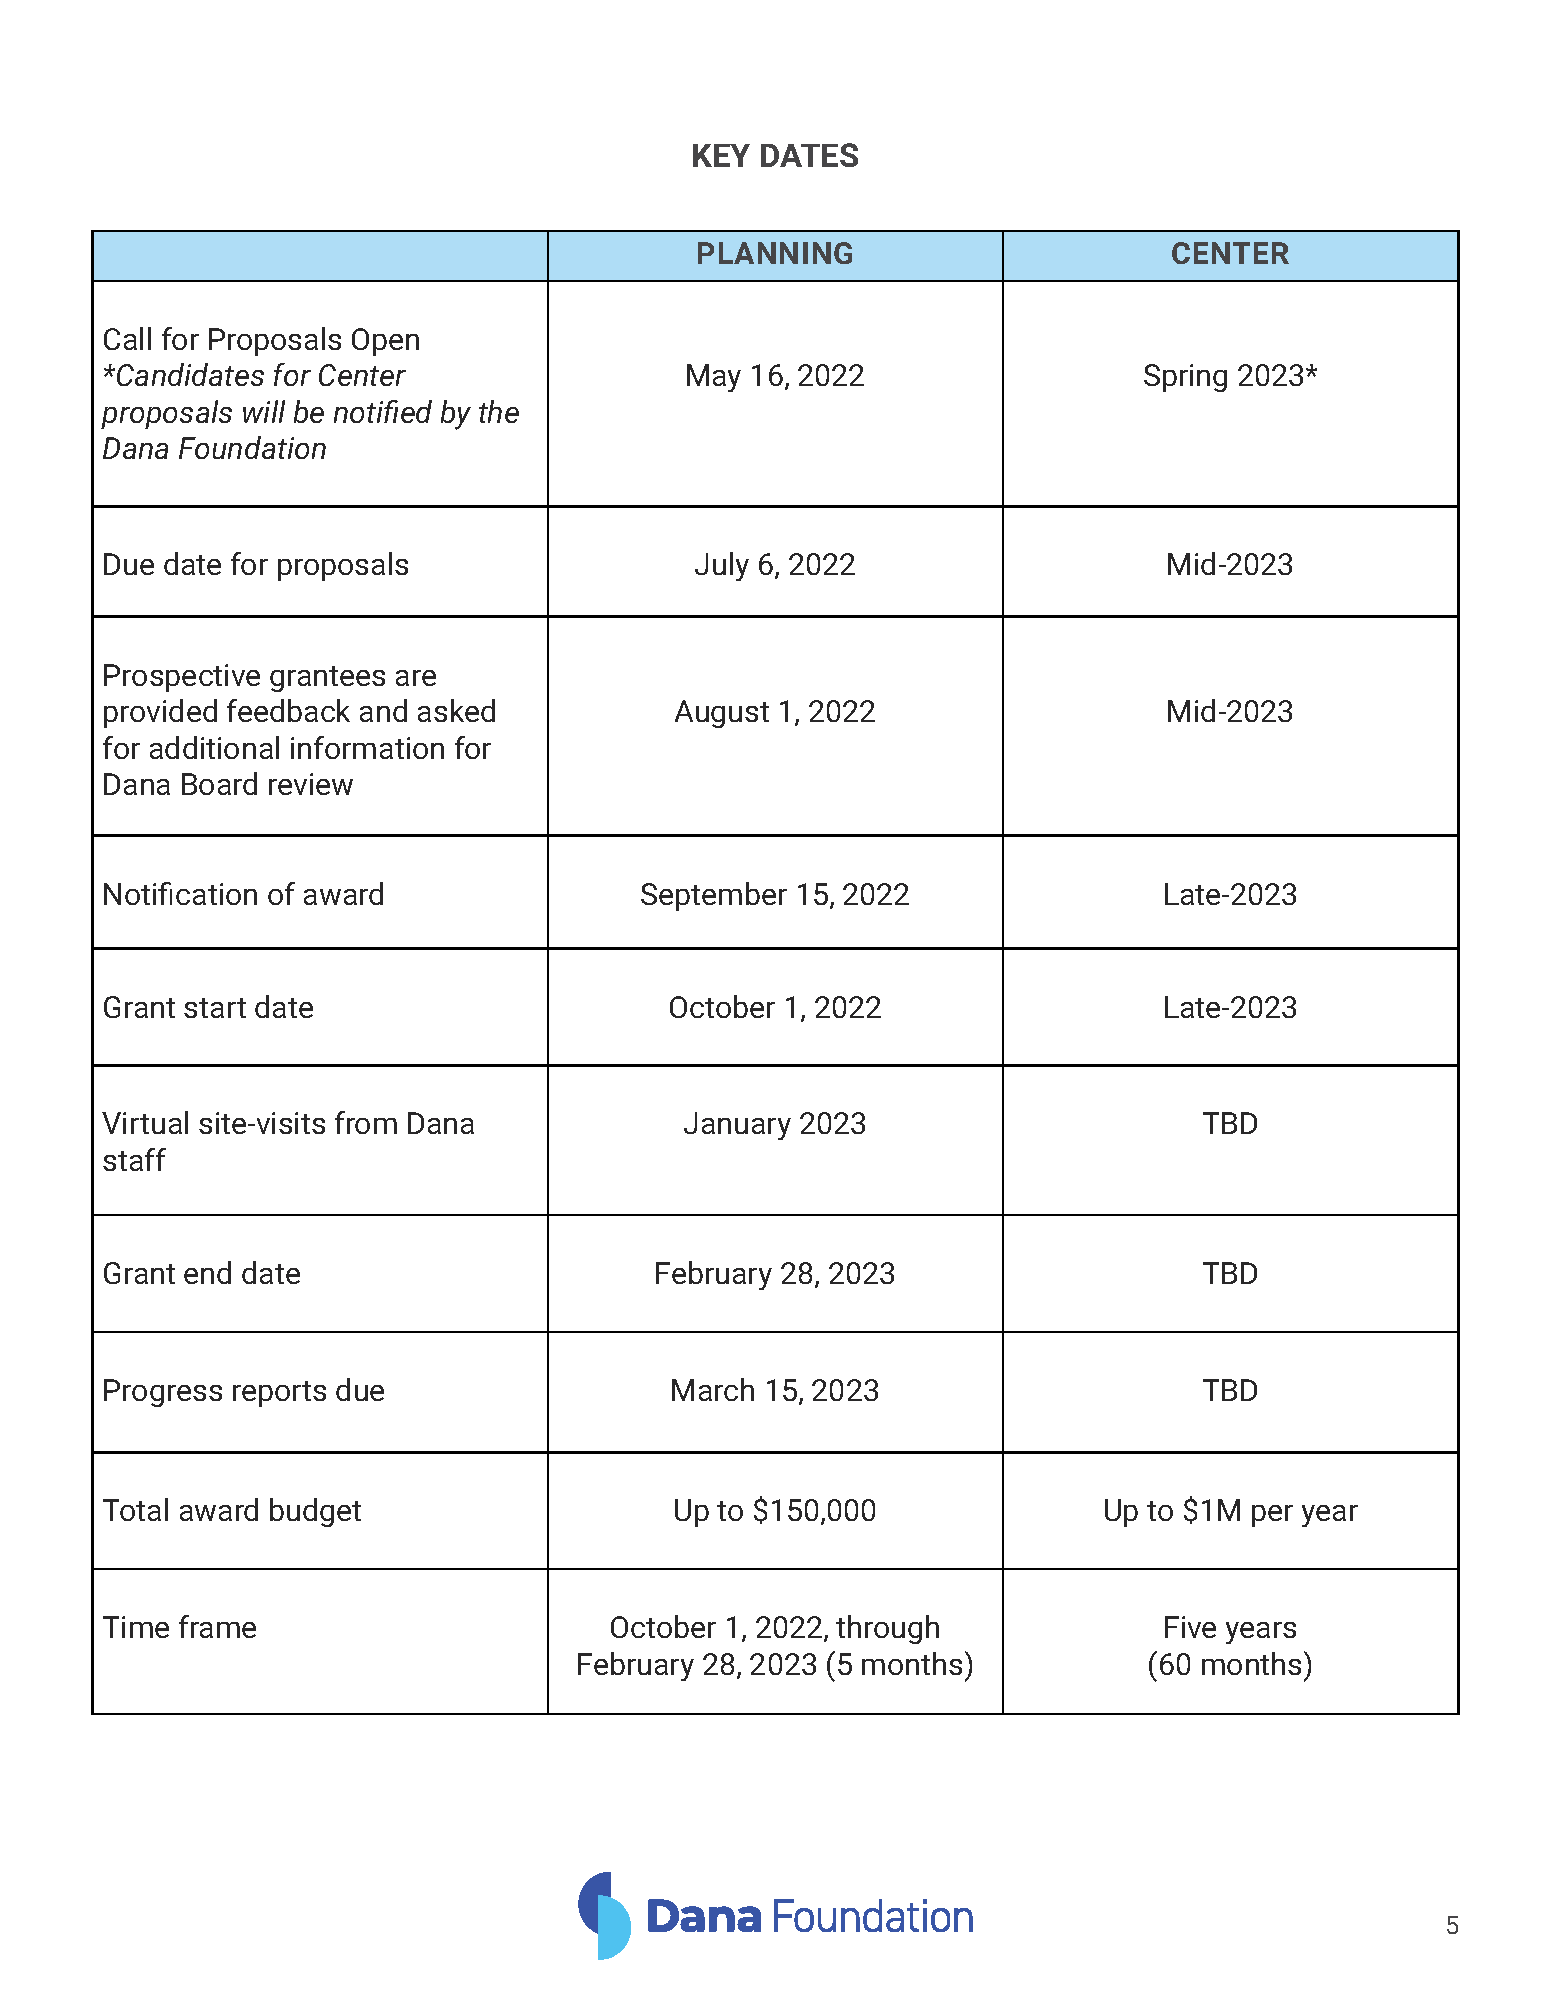 The width and height of the page is (1551, 2007). Describe the element at coordinates (385, 342) in the page. I see `Open` at that location.
